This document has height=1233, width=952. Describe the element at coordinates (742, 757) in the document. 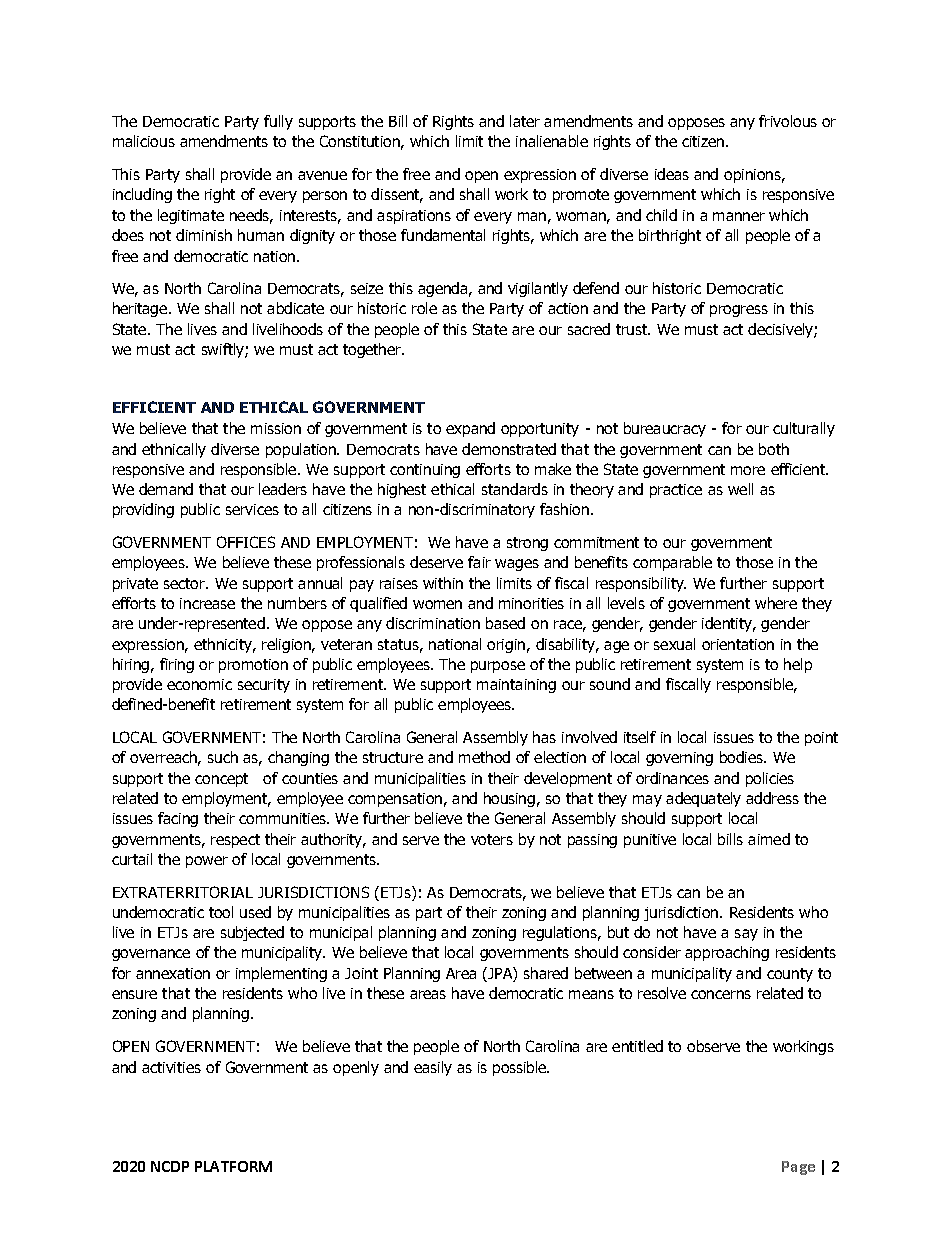

I see `bodies` at that location.
